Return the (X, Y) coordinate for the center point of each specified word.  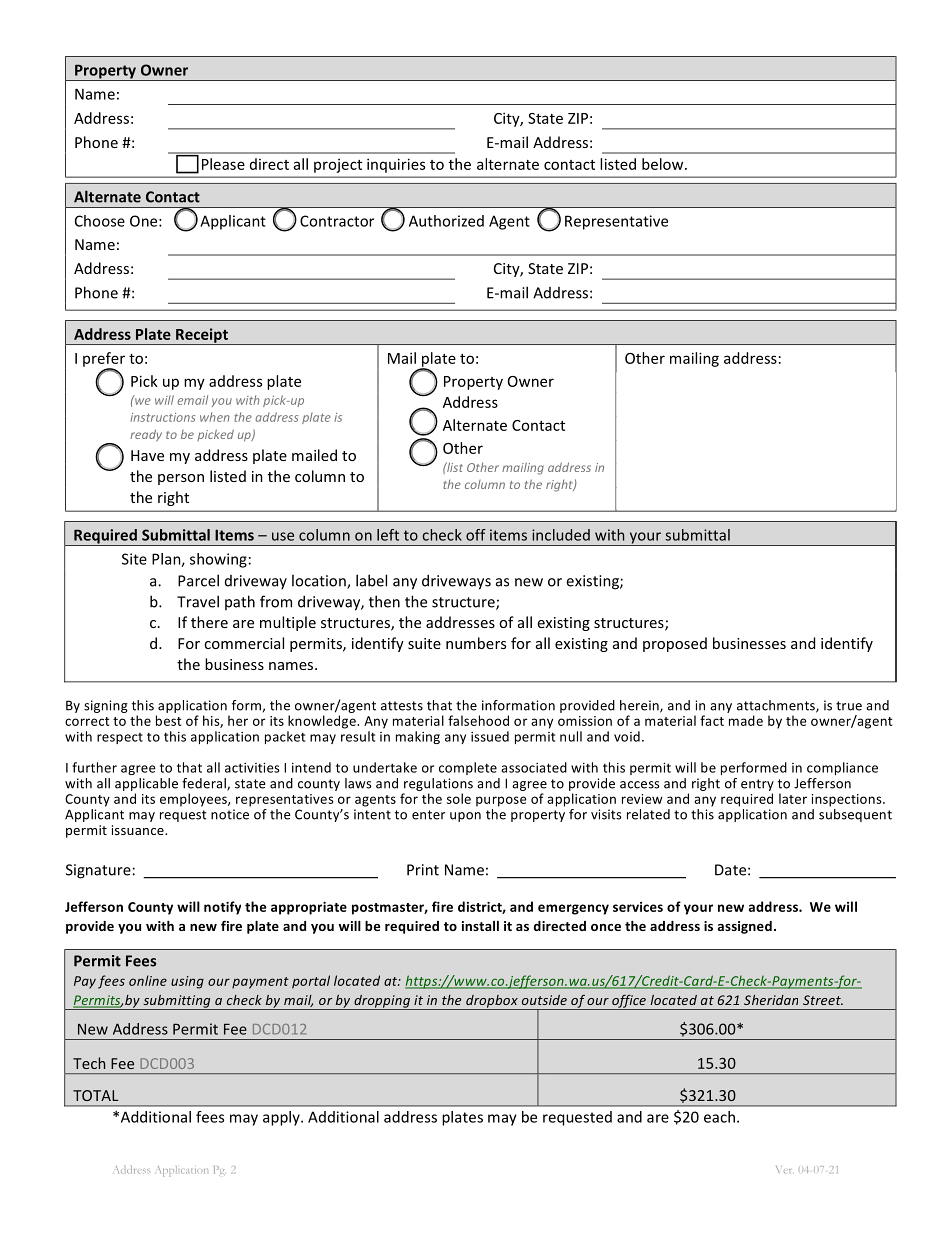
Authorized (446, 221)
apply (282, 1118)
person (181, 479)
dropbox (492, 1002)
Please (223, 164)
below (664, 164)
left (388, 535)
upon (465, 817)
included (561, 535)
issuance (139, 830)
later (793, 798)
